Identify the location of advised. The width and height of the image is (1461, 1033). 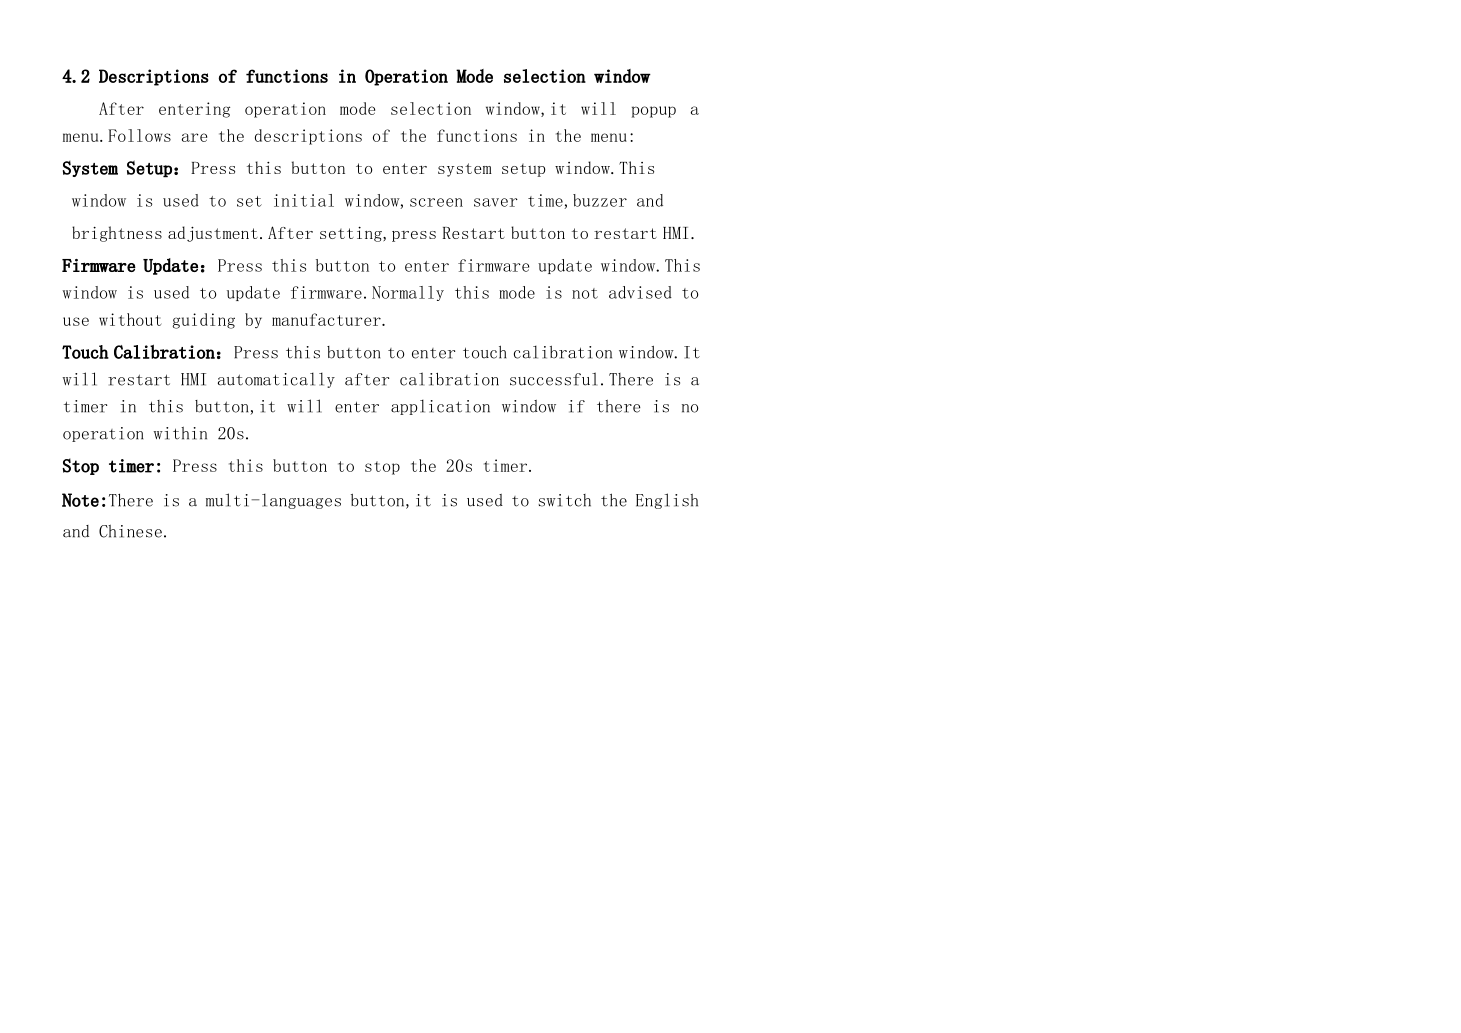
(640, 292).
